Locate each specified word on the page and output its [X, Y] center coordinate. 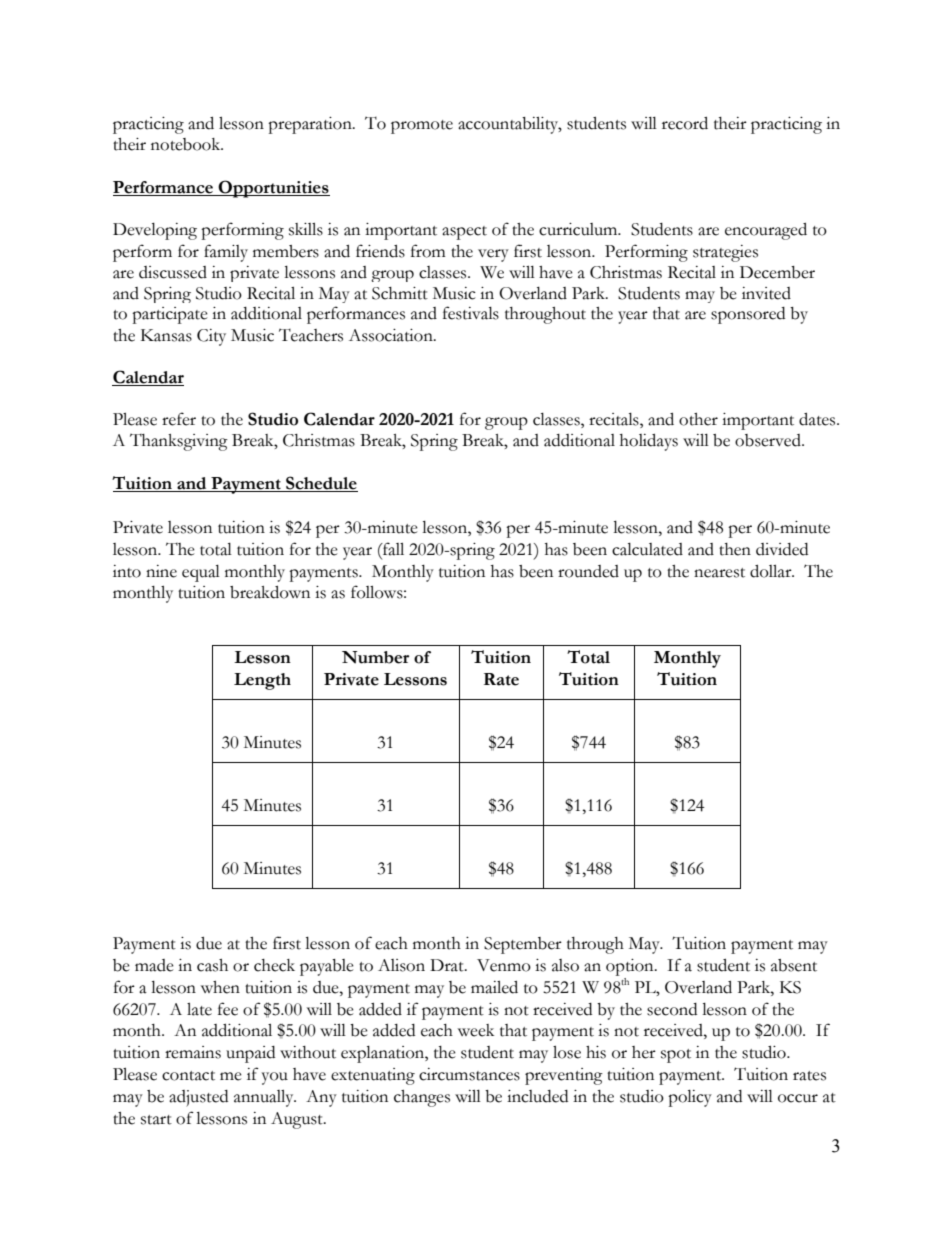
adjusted [198, 1098]
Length [262, 681]
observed [769, 440]
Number [375, 657]
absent [794, 965]
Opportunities [273, 189]
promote [422, 127]
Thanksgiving [179, 442]
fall [392, 549]
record [685, 123]
